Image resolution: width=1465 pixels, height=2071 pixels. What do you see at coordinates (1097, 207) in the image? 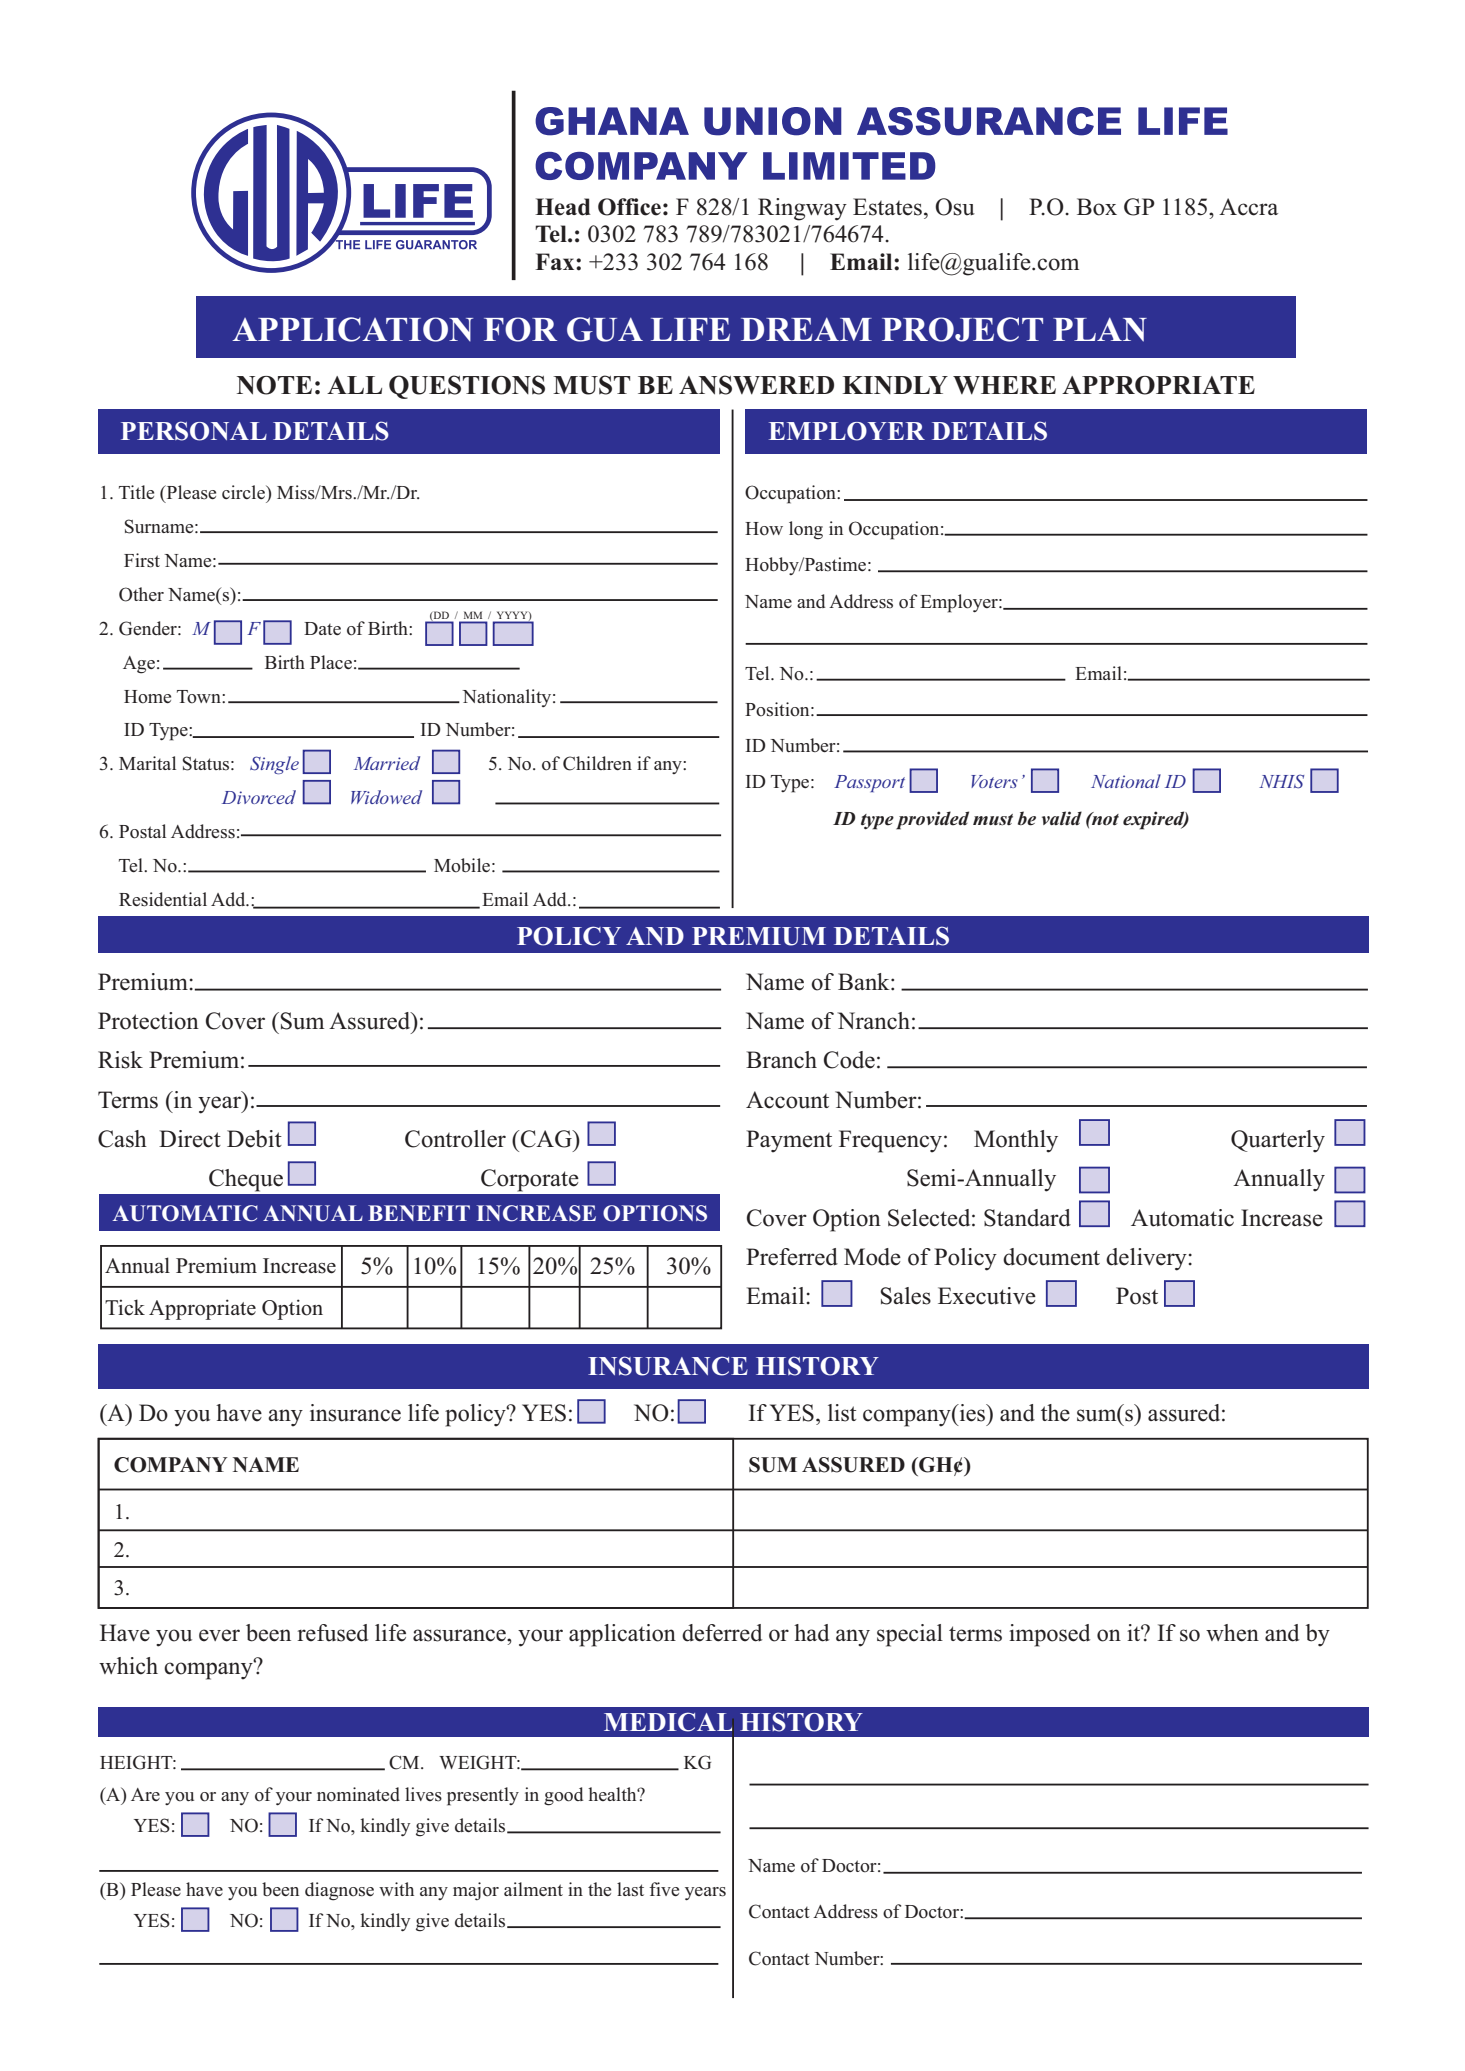
I see `Box` at bounding box center [1097, 207].
